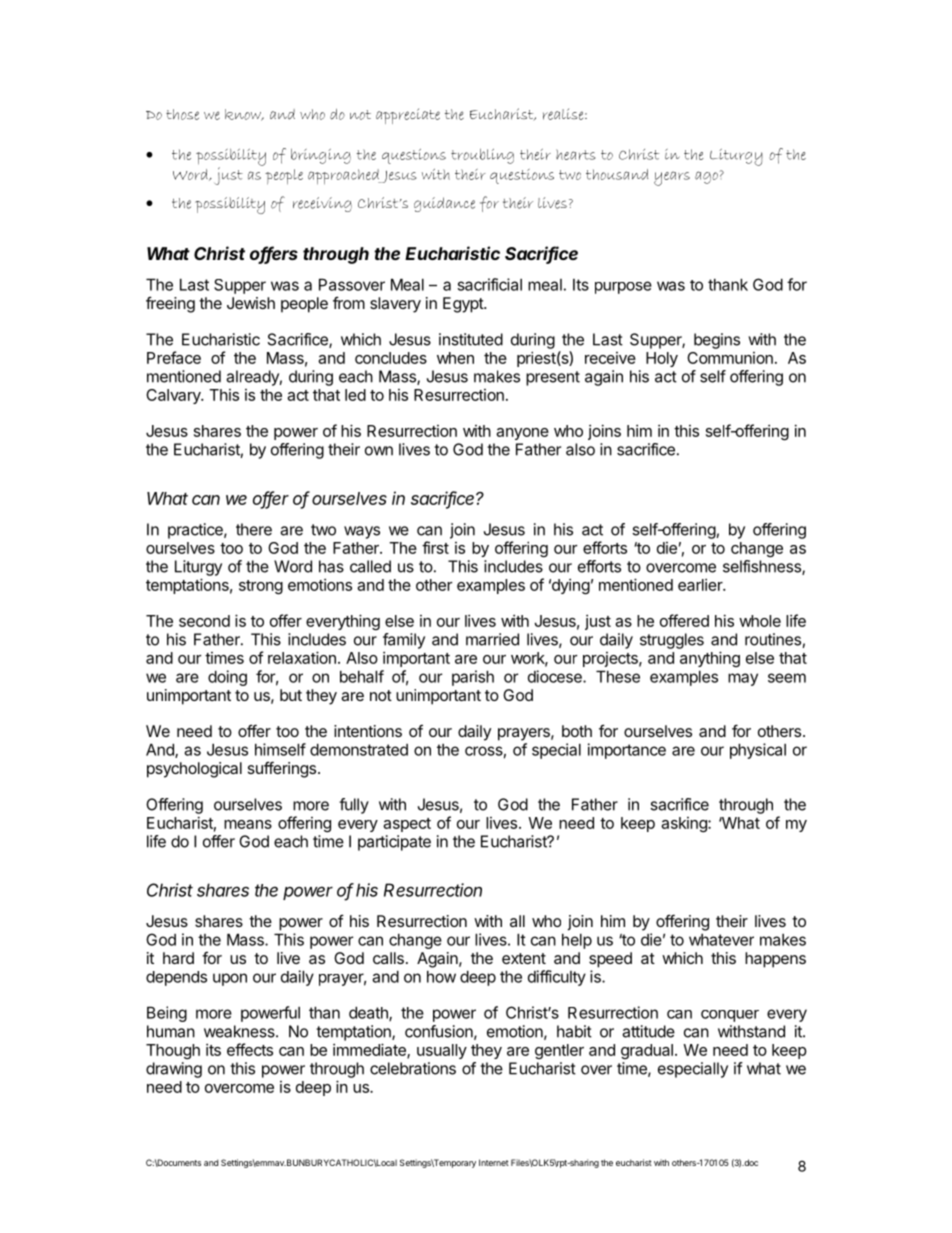  I want to click on troubling, so click(482, 156).
